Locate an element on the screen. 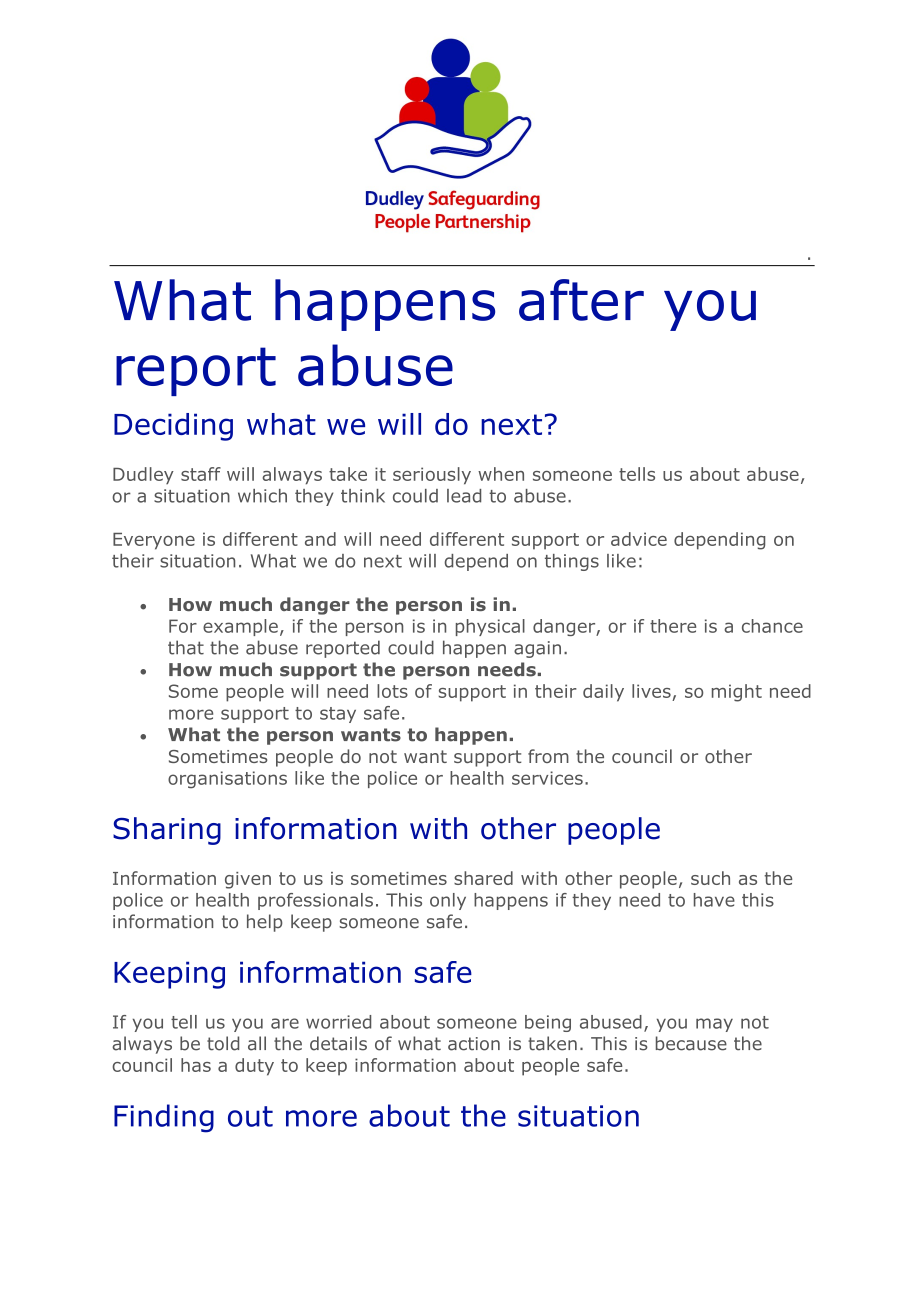  that is located at coordinates (186, 647).
